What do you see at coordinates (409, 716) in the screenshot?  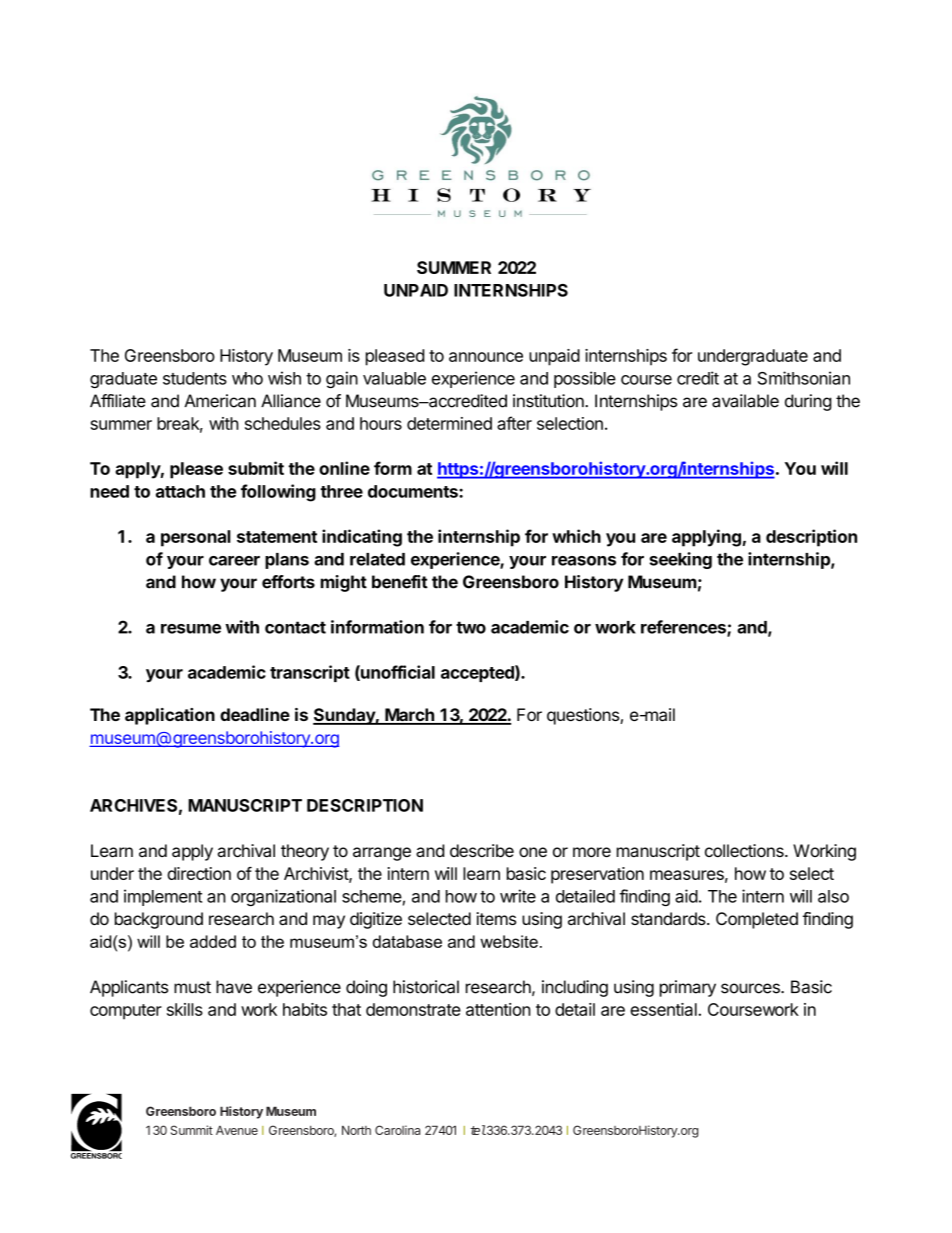 I see `March` at bounding box center [409, 716].
